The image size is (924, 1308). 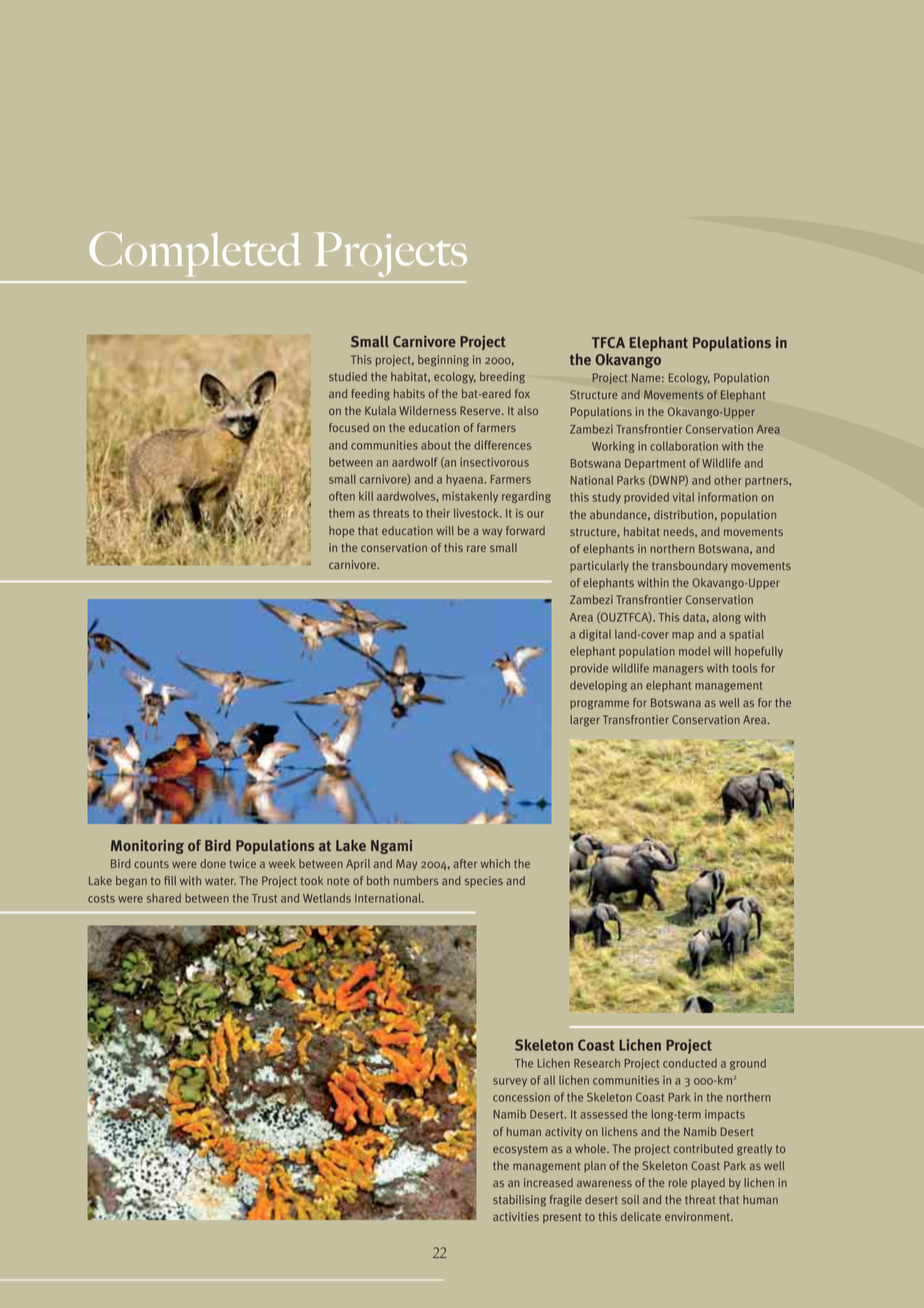 What do you see at coordinates (147, 846) in the document?
I see `Monitoring` at bounding box center [147, 846].
